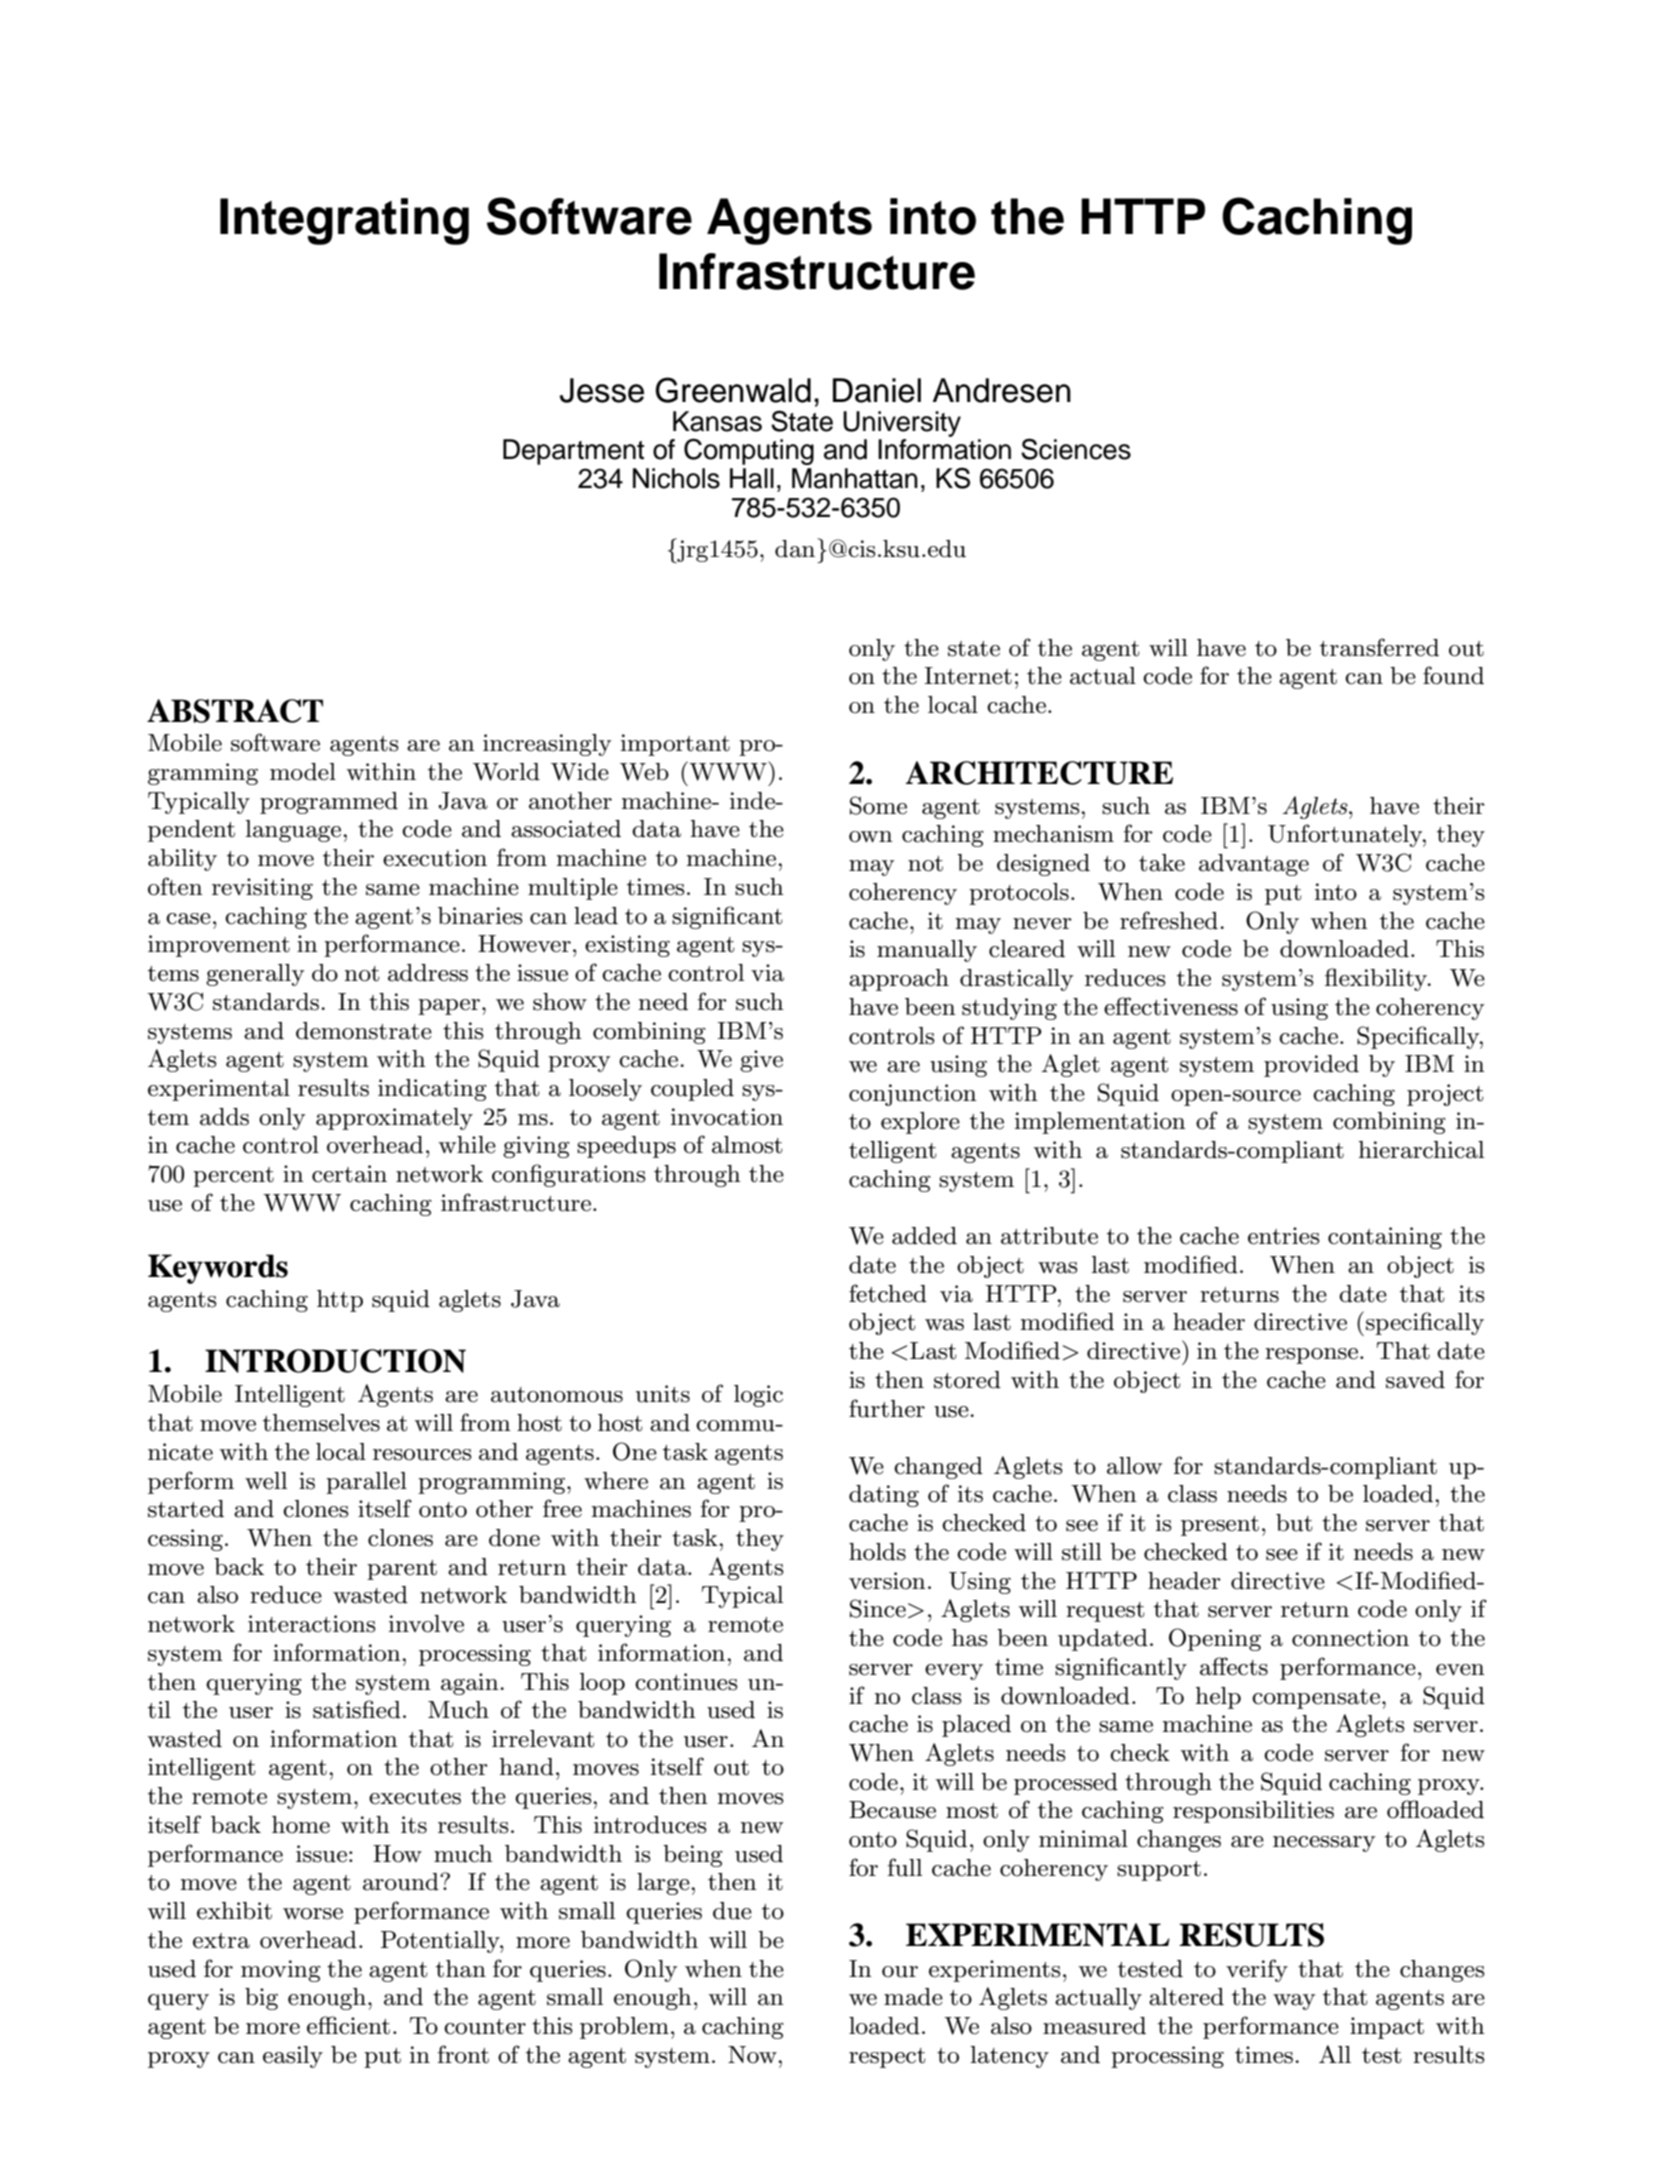 Image resolution: width=1679 pixels, height=2173 pixels. Describe the element at coordinates (727, 1117) in the screenshot. I see `invocation` at that location.
